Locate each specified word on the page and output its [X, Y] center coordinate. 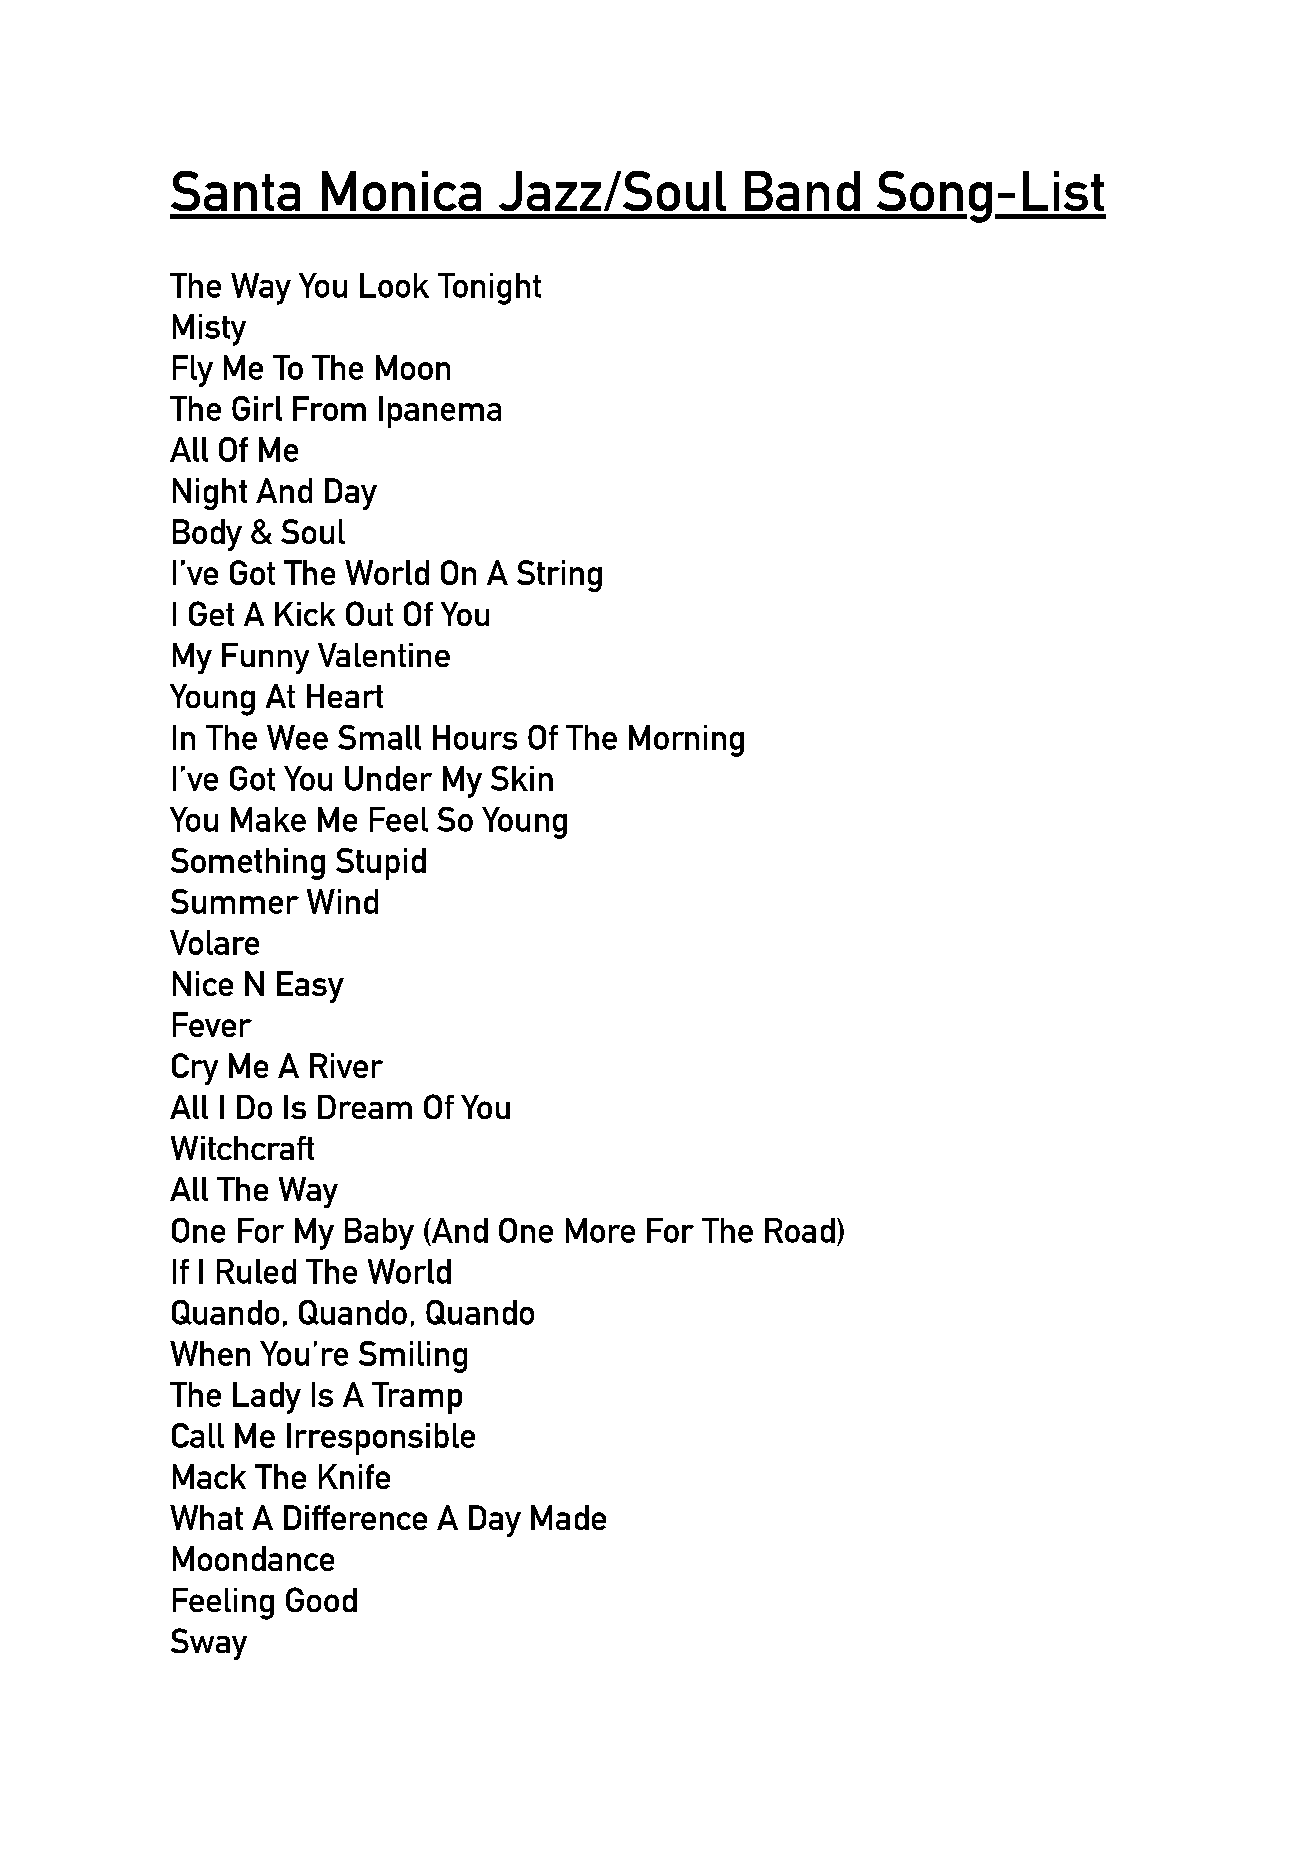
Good [321, 1599]
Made [568, 1517]
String [559, 576]
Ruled [256, 1271]
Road [800, 1230]
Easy [310, 987]
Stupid [381, 864]
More [600, 1230]
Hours [475, 737]
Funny [265, 658]
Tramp [417, 1398]
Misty [209, 330]
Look [394, 285]
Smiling [413, 1357]
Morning [686, 741]
